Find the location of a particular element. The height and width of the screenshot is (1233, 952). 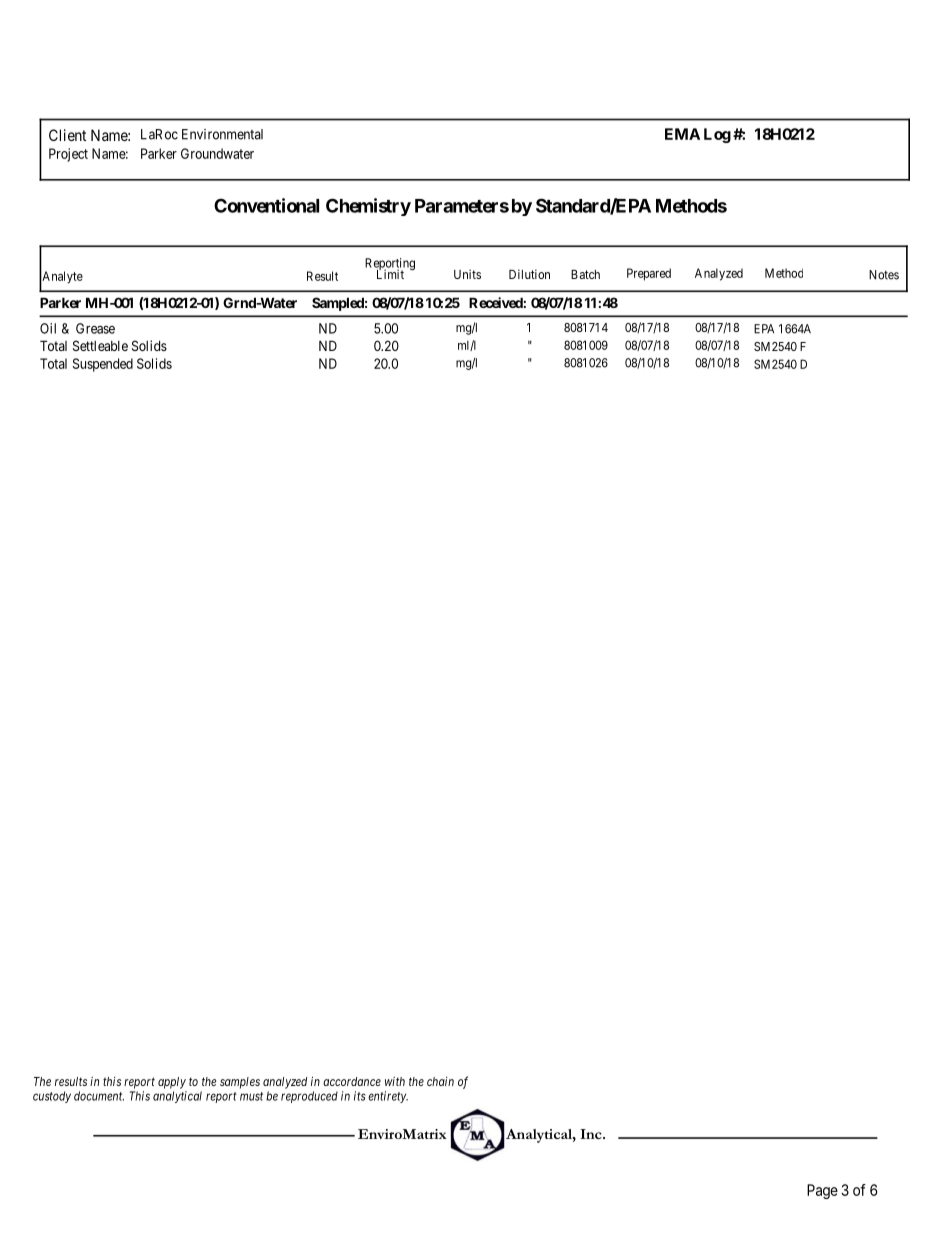

Suspended is located at coordinates (103, 365).
